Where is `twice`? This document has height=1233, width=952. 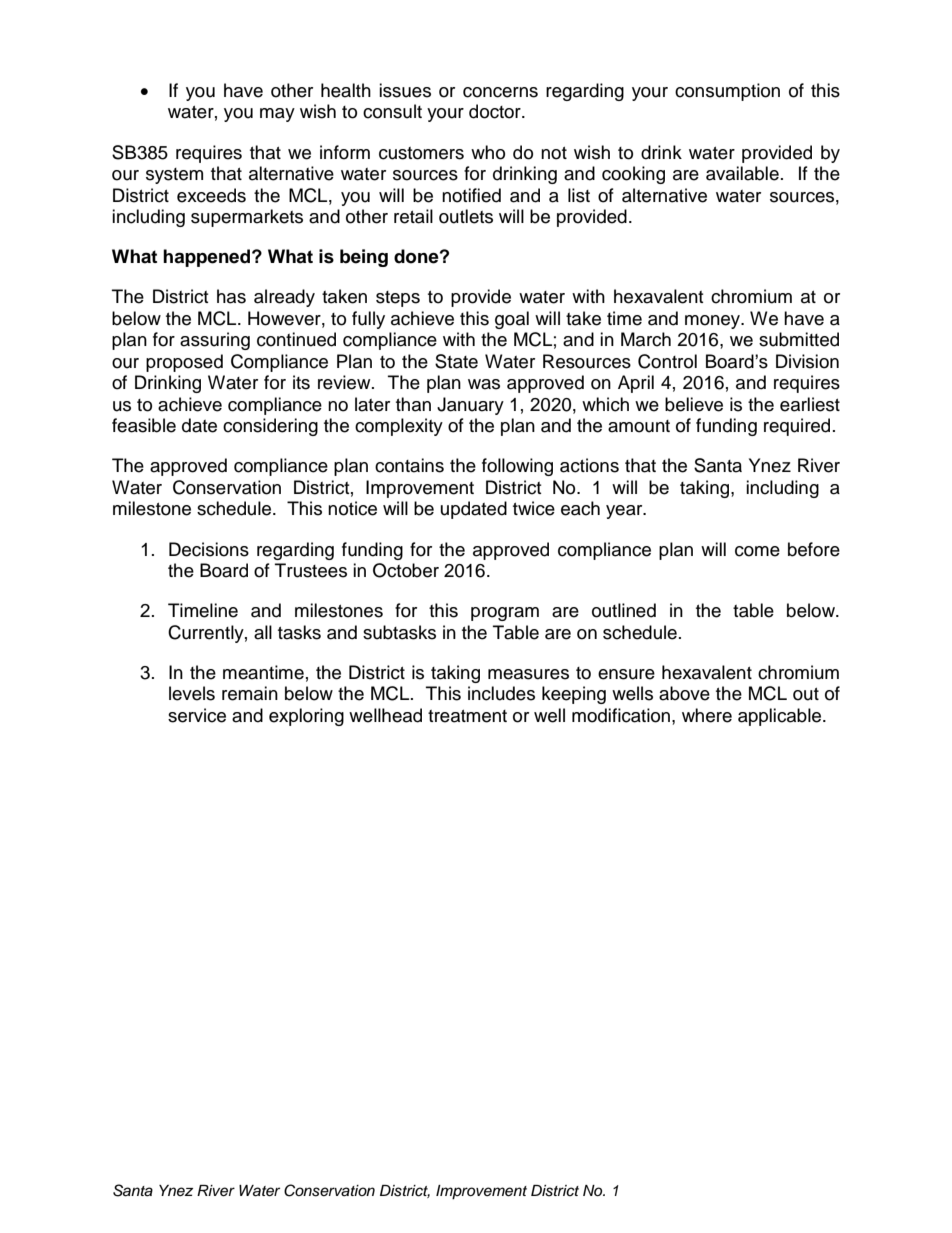 twice is located at coordinates (534, 508).
